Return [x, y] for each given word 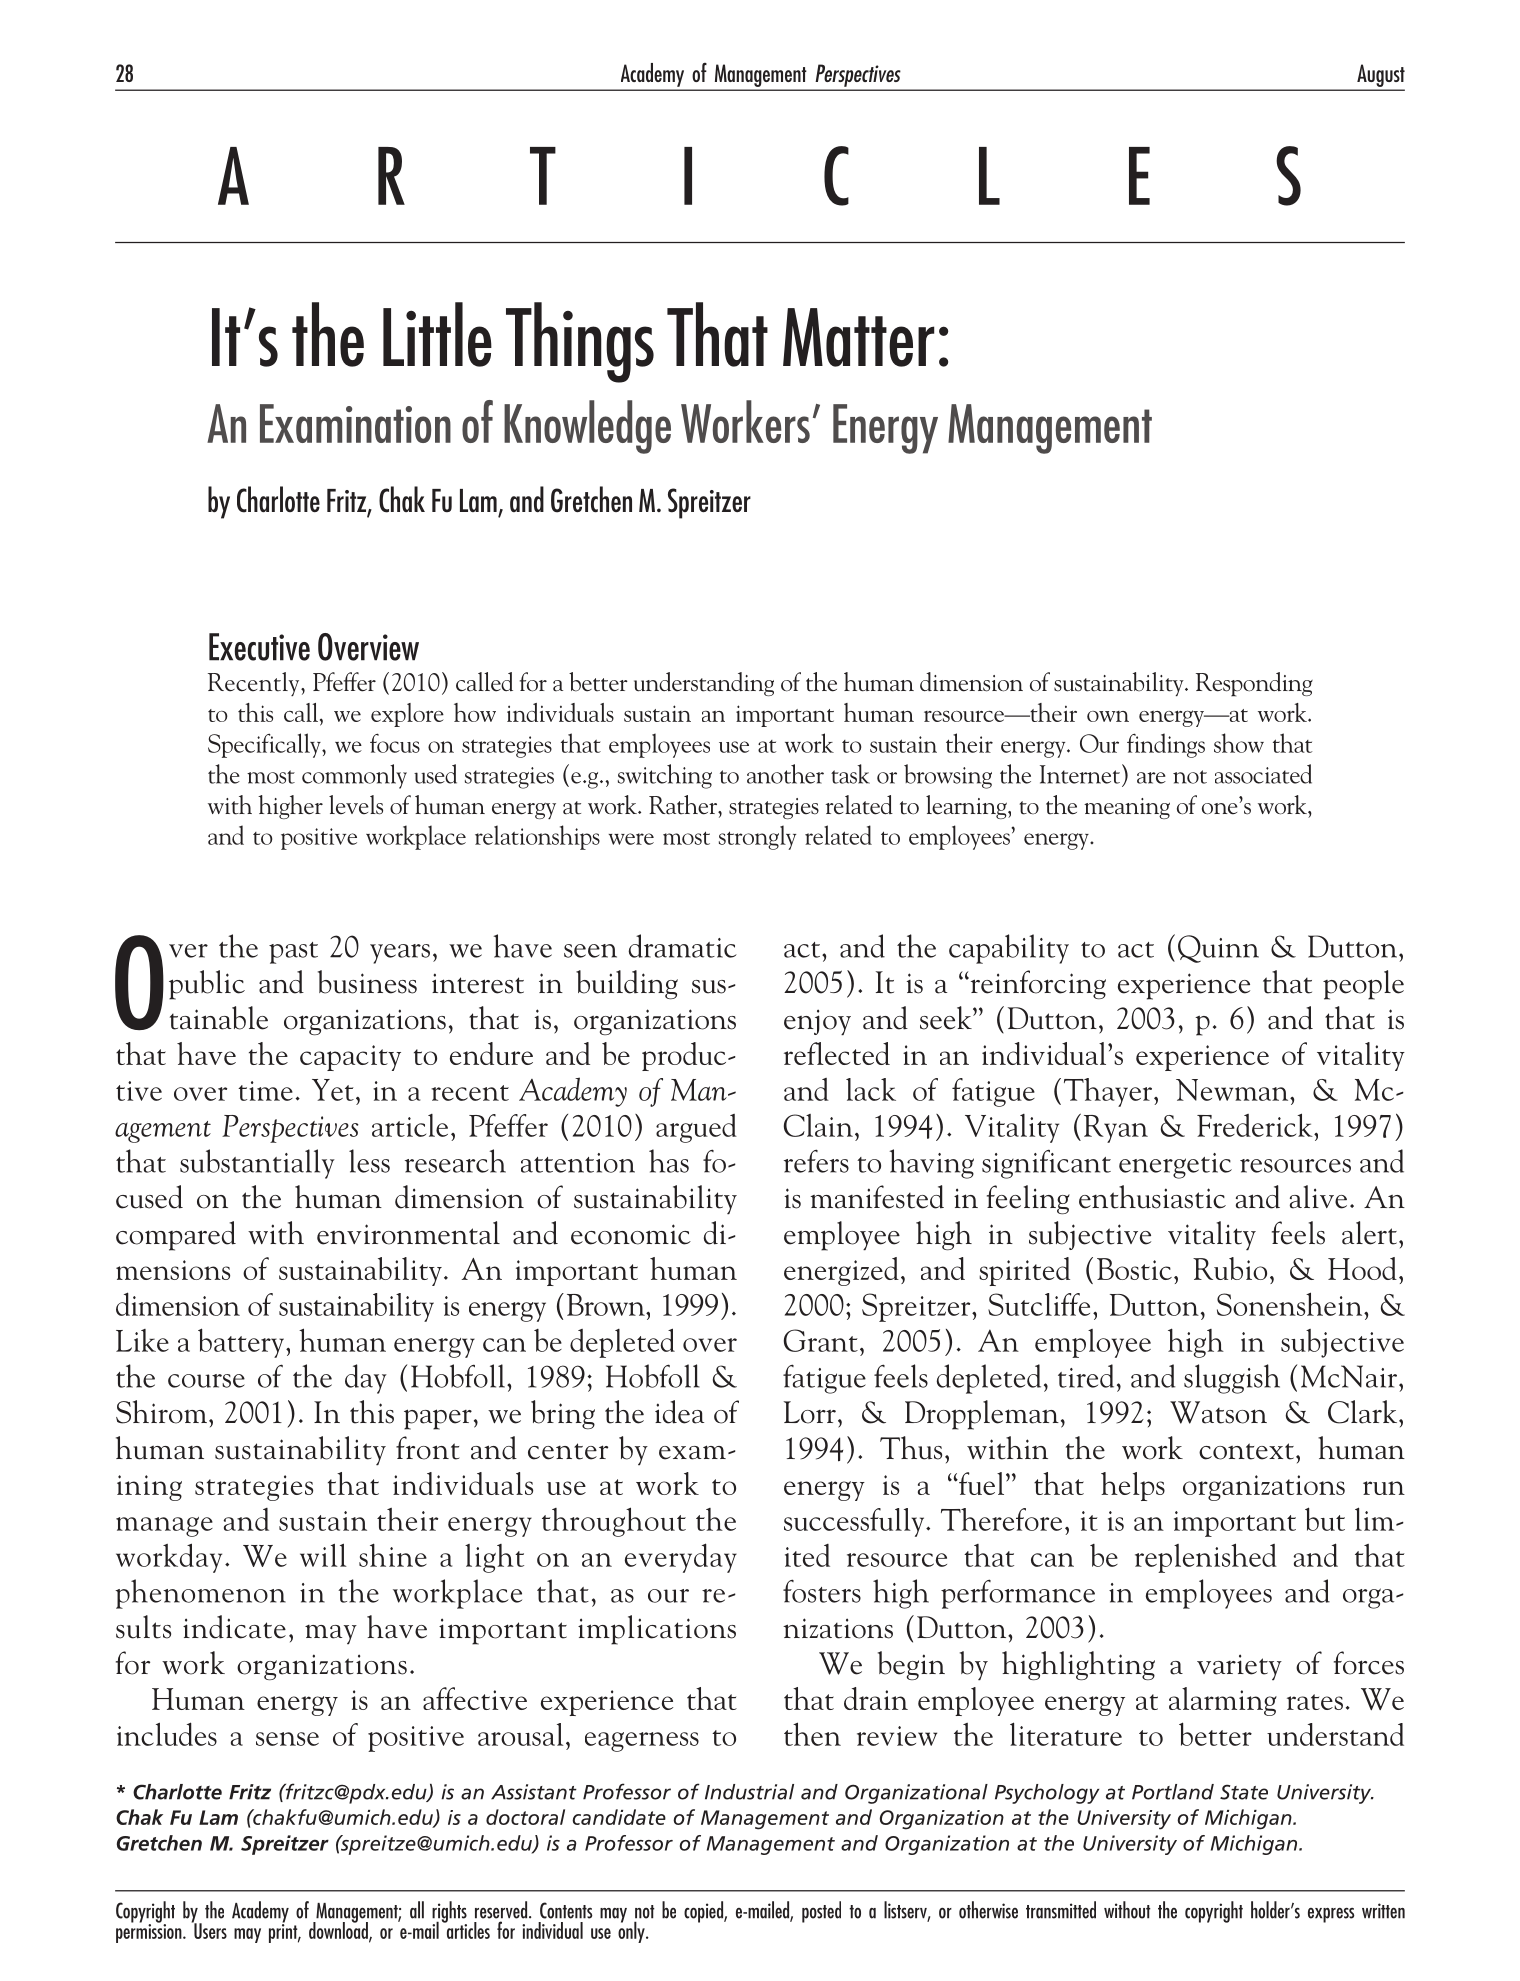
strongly [757, 837]
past [293, 953]
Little [437, 334]
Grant [821, 1340]
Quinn [1218, 949]
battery [242, 1343]
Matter [858, 337]
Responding [1254, 684]
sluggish [1232, 1379]
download [339, 1930]
